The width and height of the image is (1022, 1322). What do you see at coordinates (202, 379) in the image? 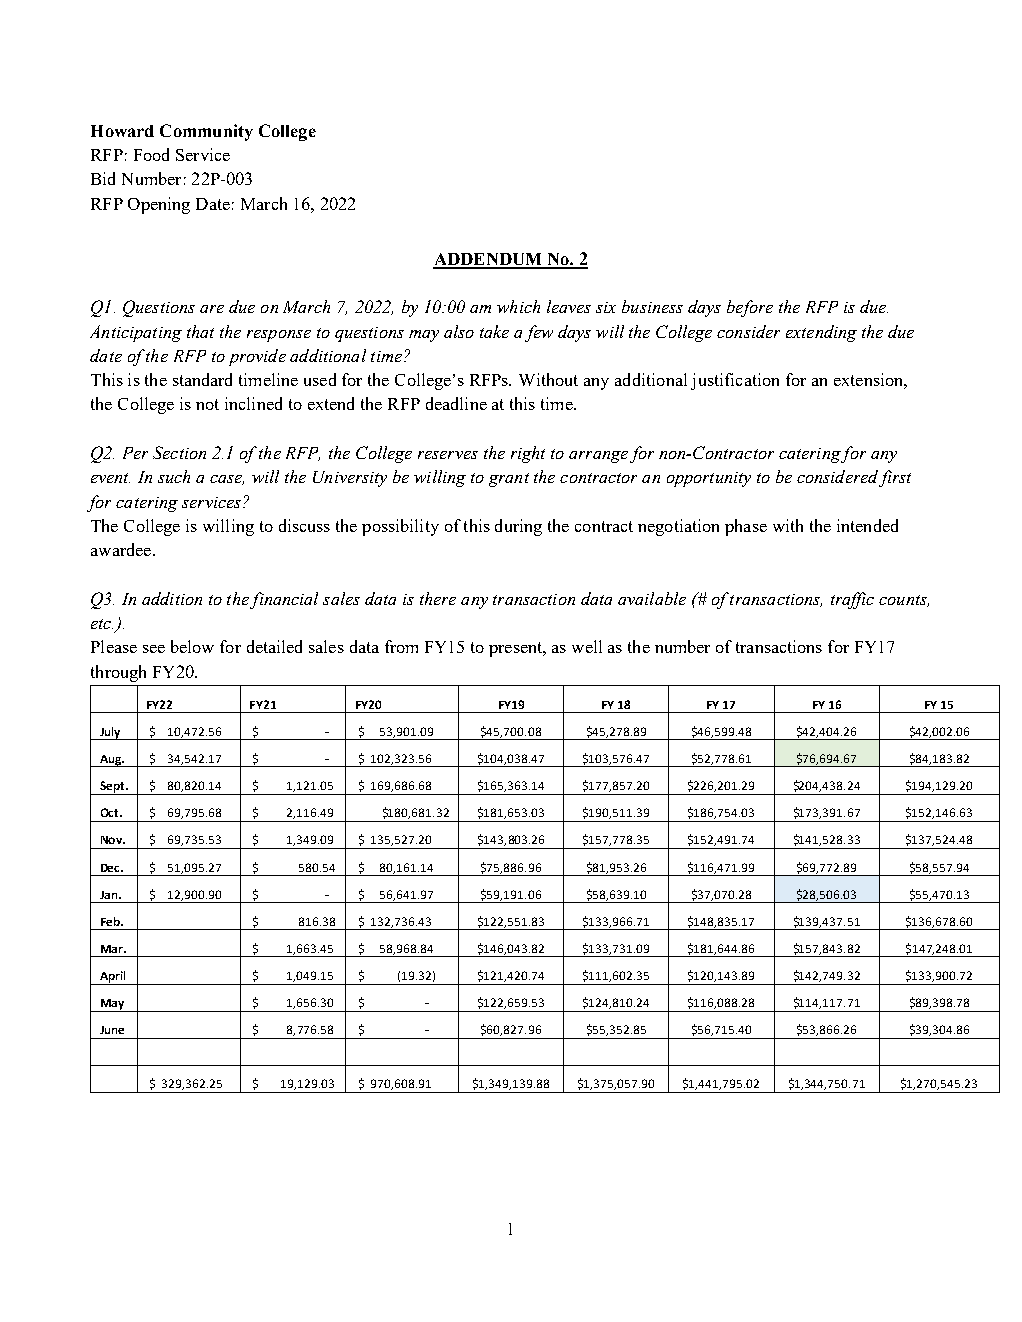
I see `standard` at bounding box center [202, 379].
